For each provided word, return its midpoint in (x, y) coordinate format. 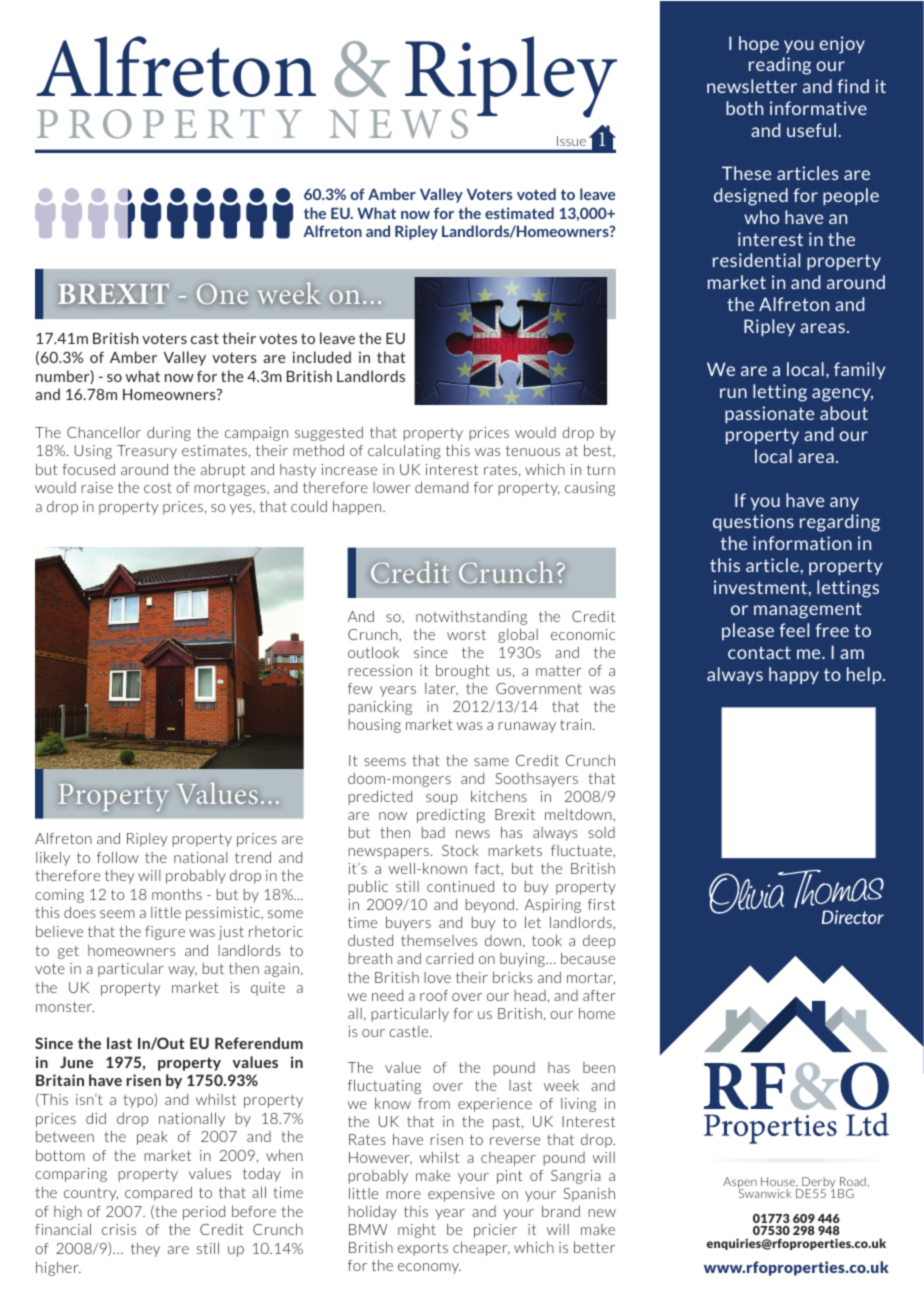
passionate (769, 414)
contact (759, 652)
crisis (119, 1229)
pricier (495, 1231)
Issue (571, 141)
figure (165, 933)
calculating (404, 451)
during (169, 433)
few (360, 688)
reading (780, 66)
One (222, 294)
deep (599, 942)
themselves (439, 940)
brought (463, 672)
